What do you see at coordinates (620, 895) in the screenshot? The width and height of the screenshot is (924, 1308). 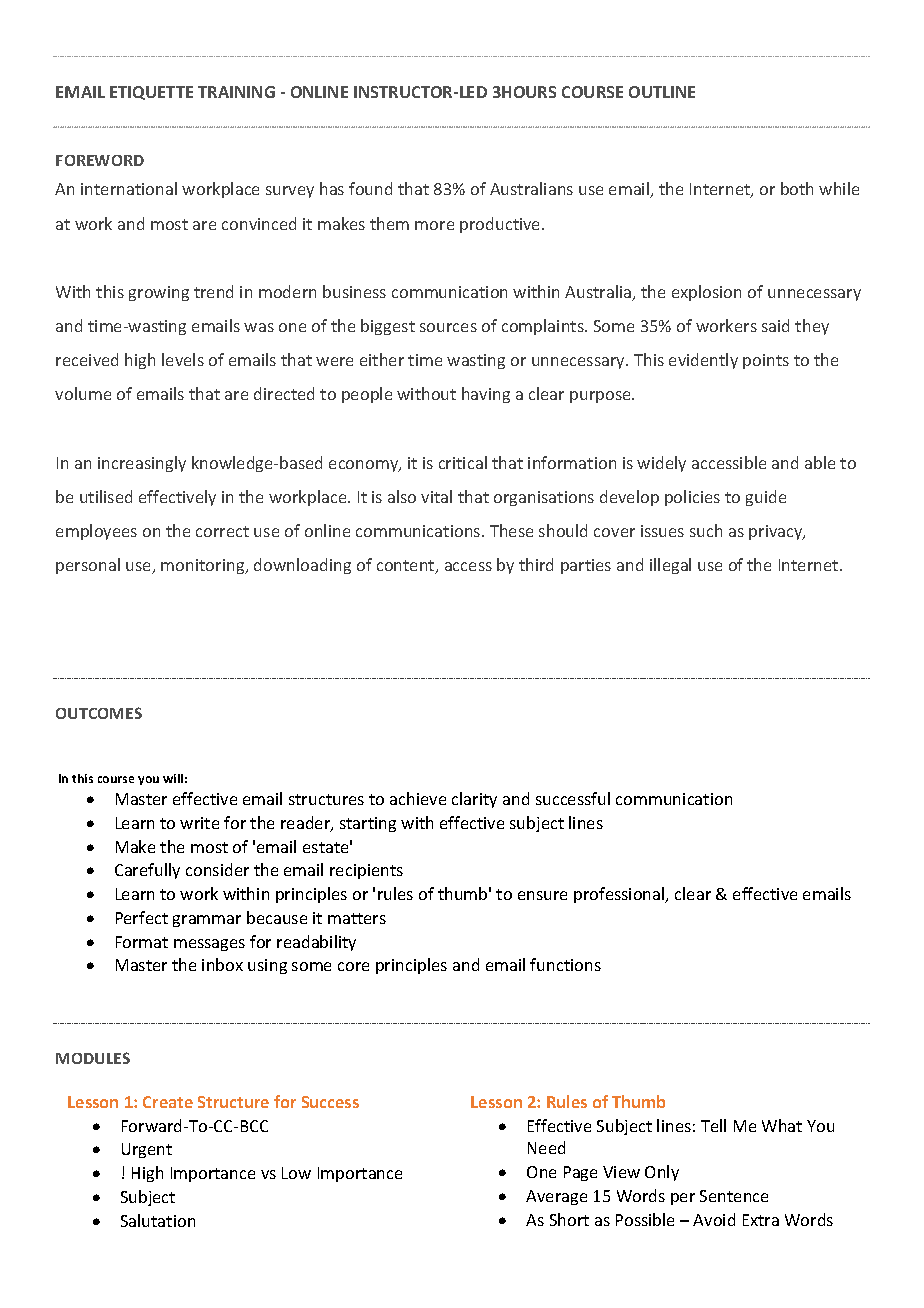 I see `professional` at bounding box center [620, 895].
